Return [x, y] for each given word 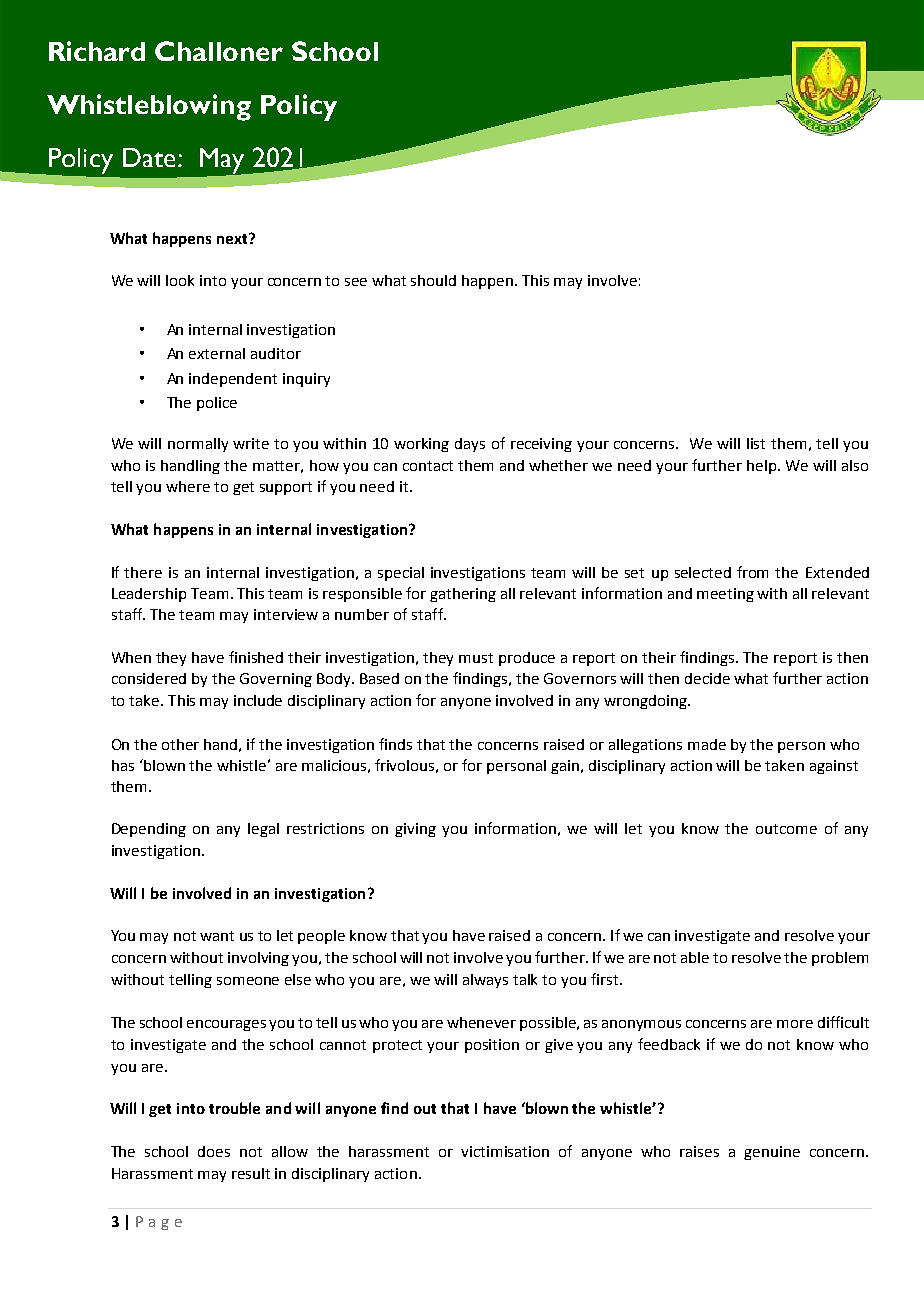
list [756, 443]
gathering [463, 595]
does [214, 1151]
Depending [149, 830]
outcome [786, 829]
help [763, 467]
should [433, 280]
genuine [772, 1153]
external [217, 353]
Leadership [149, 595]
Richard [97, 51]
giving [415, 830]
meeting [725, 595]
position [492, 1046]
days [470, 445]
